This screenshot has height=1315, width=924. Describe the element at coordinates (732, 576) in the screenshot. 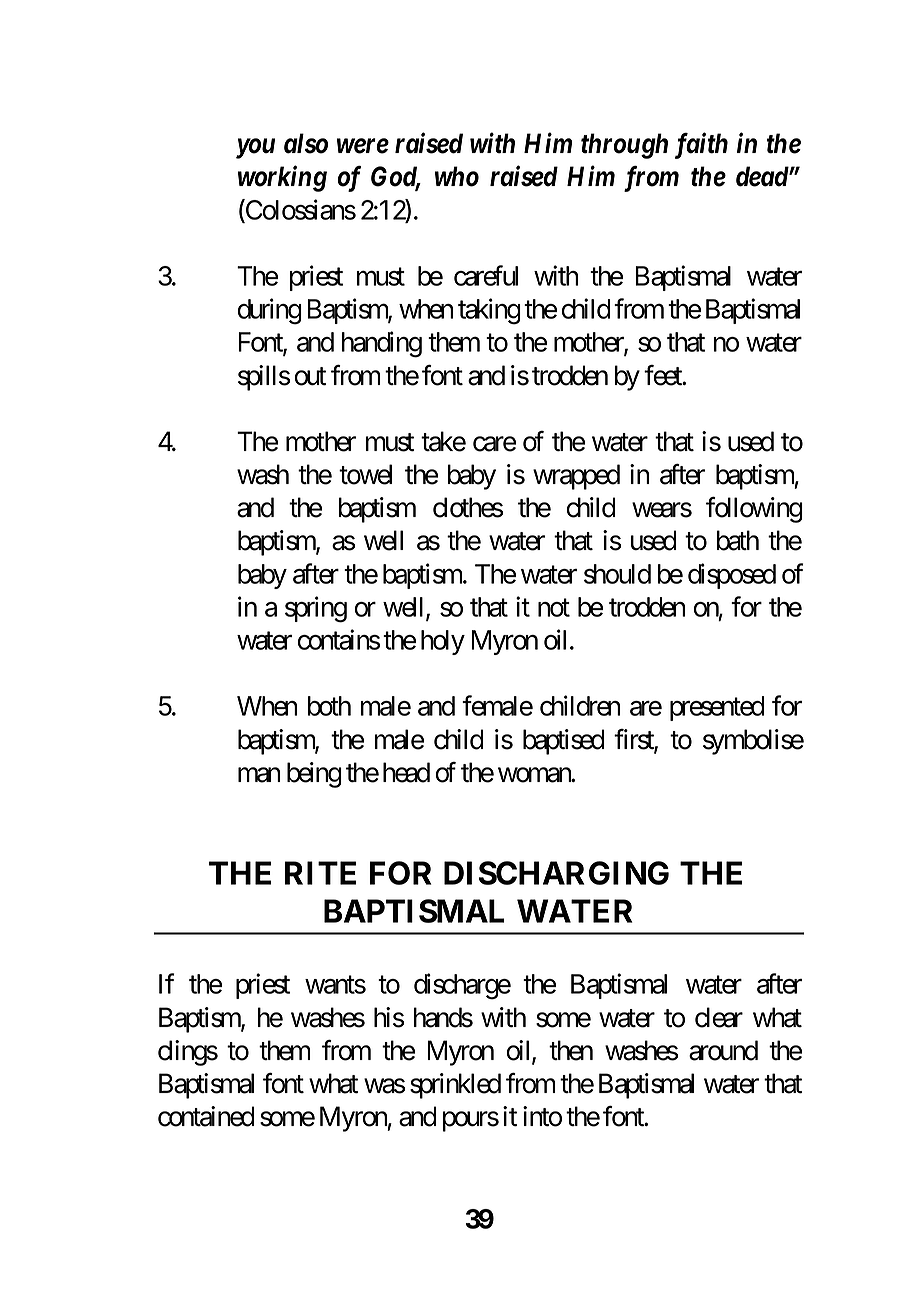

I see `disposed` at that location.
